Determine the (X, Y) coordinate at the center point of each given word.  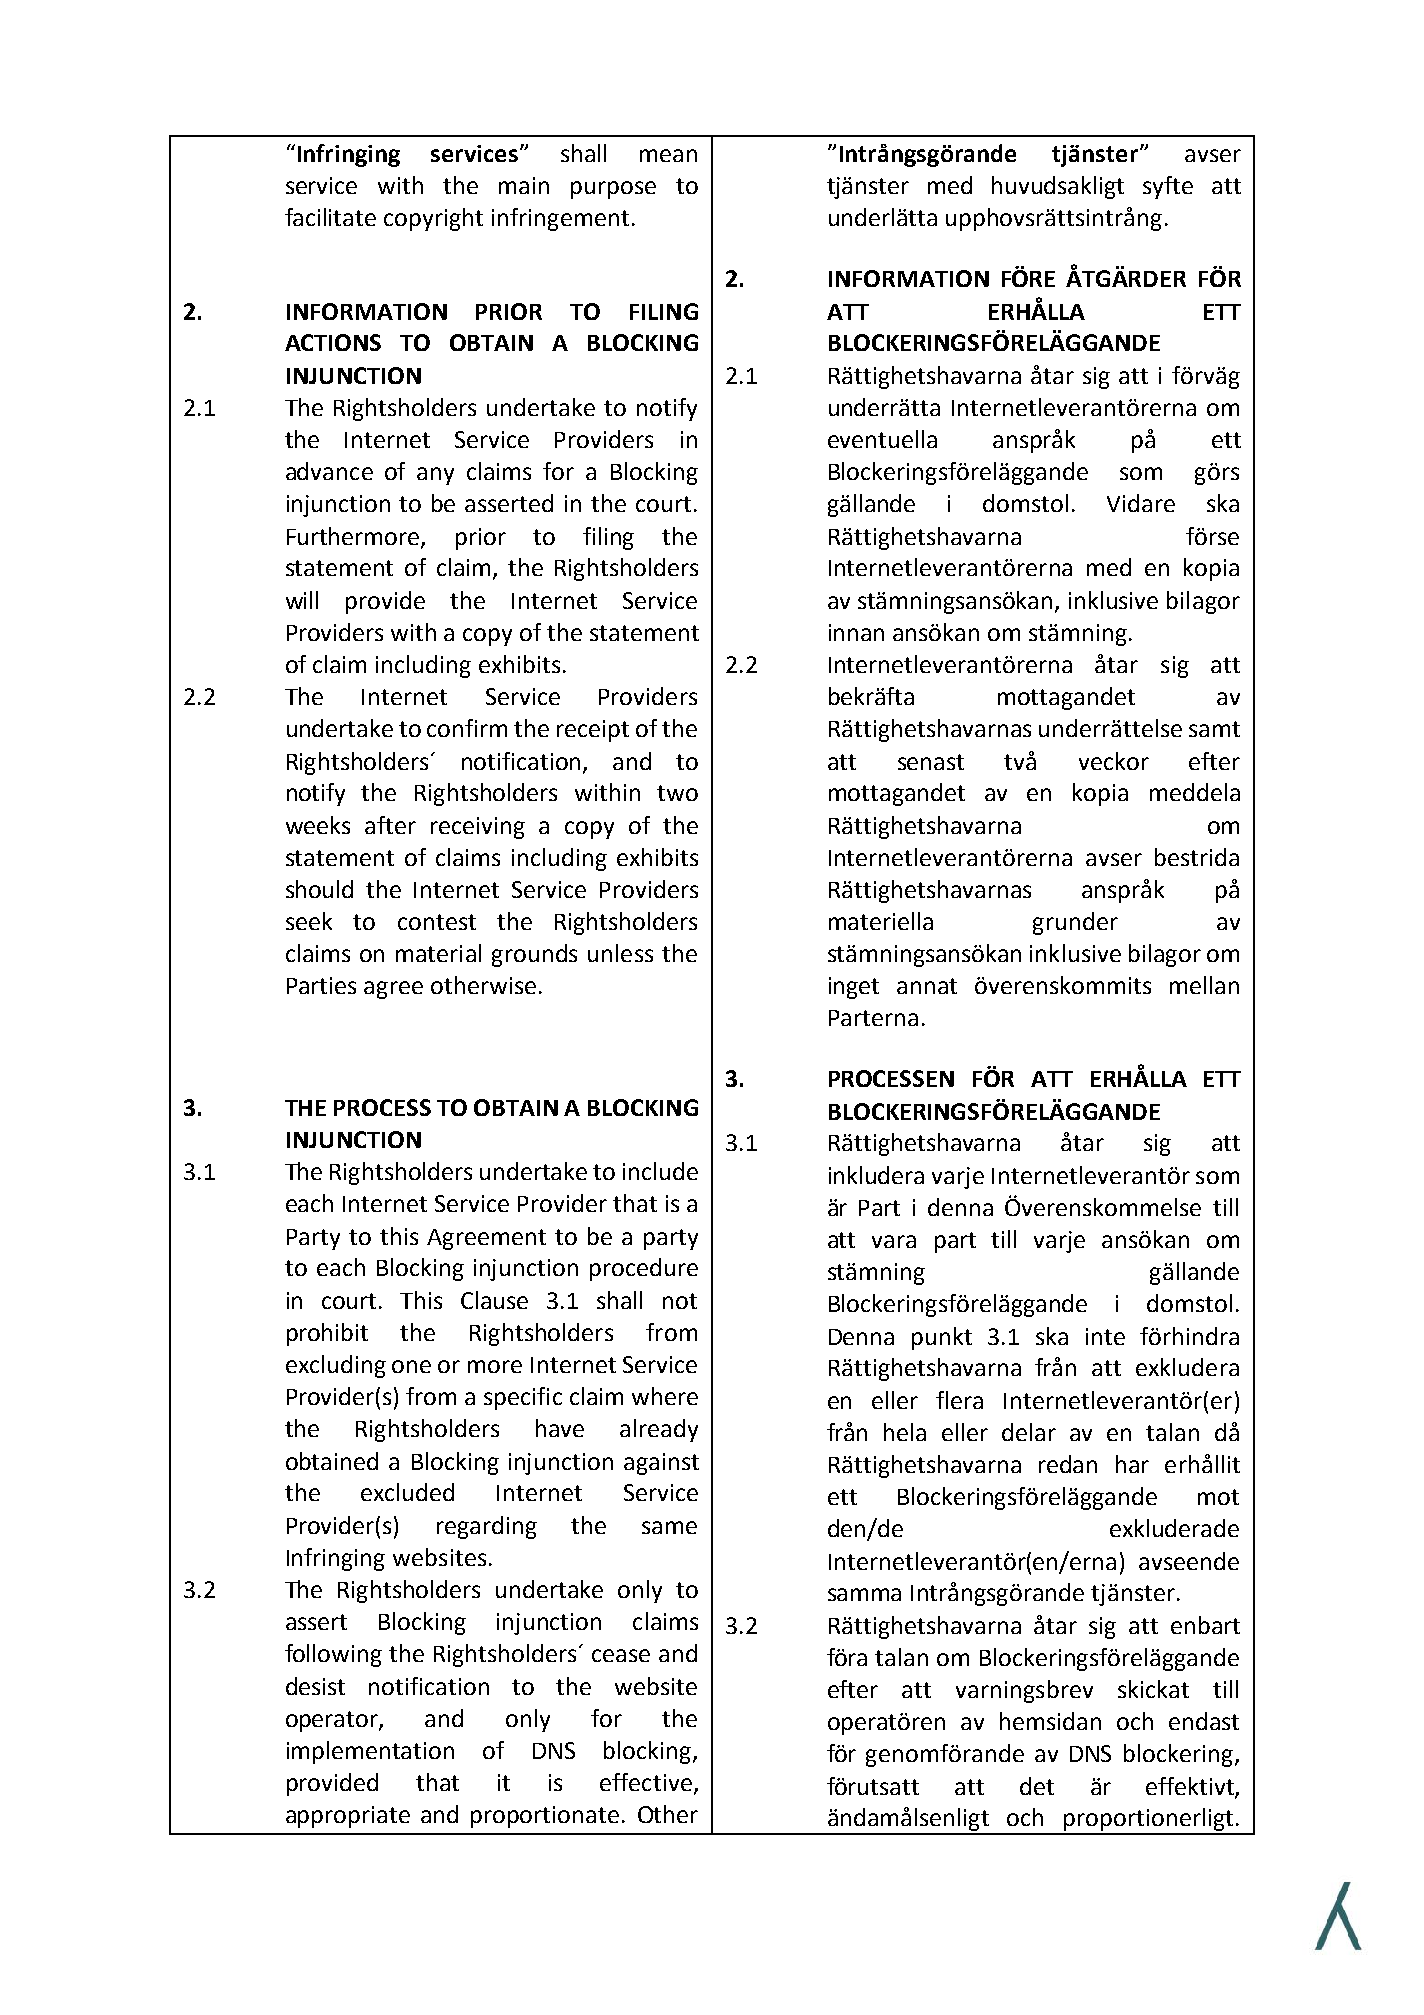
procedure (644, 1269)
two (677, 793)
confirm (467, 728)
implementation (370, 1752)
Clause (494, 1300)
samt (1214, 729)
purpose (613, 190)
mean (668, 155)
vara (894, 1241)
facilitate (330, 217)
